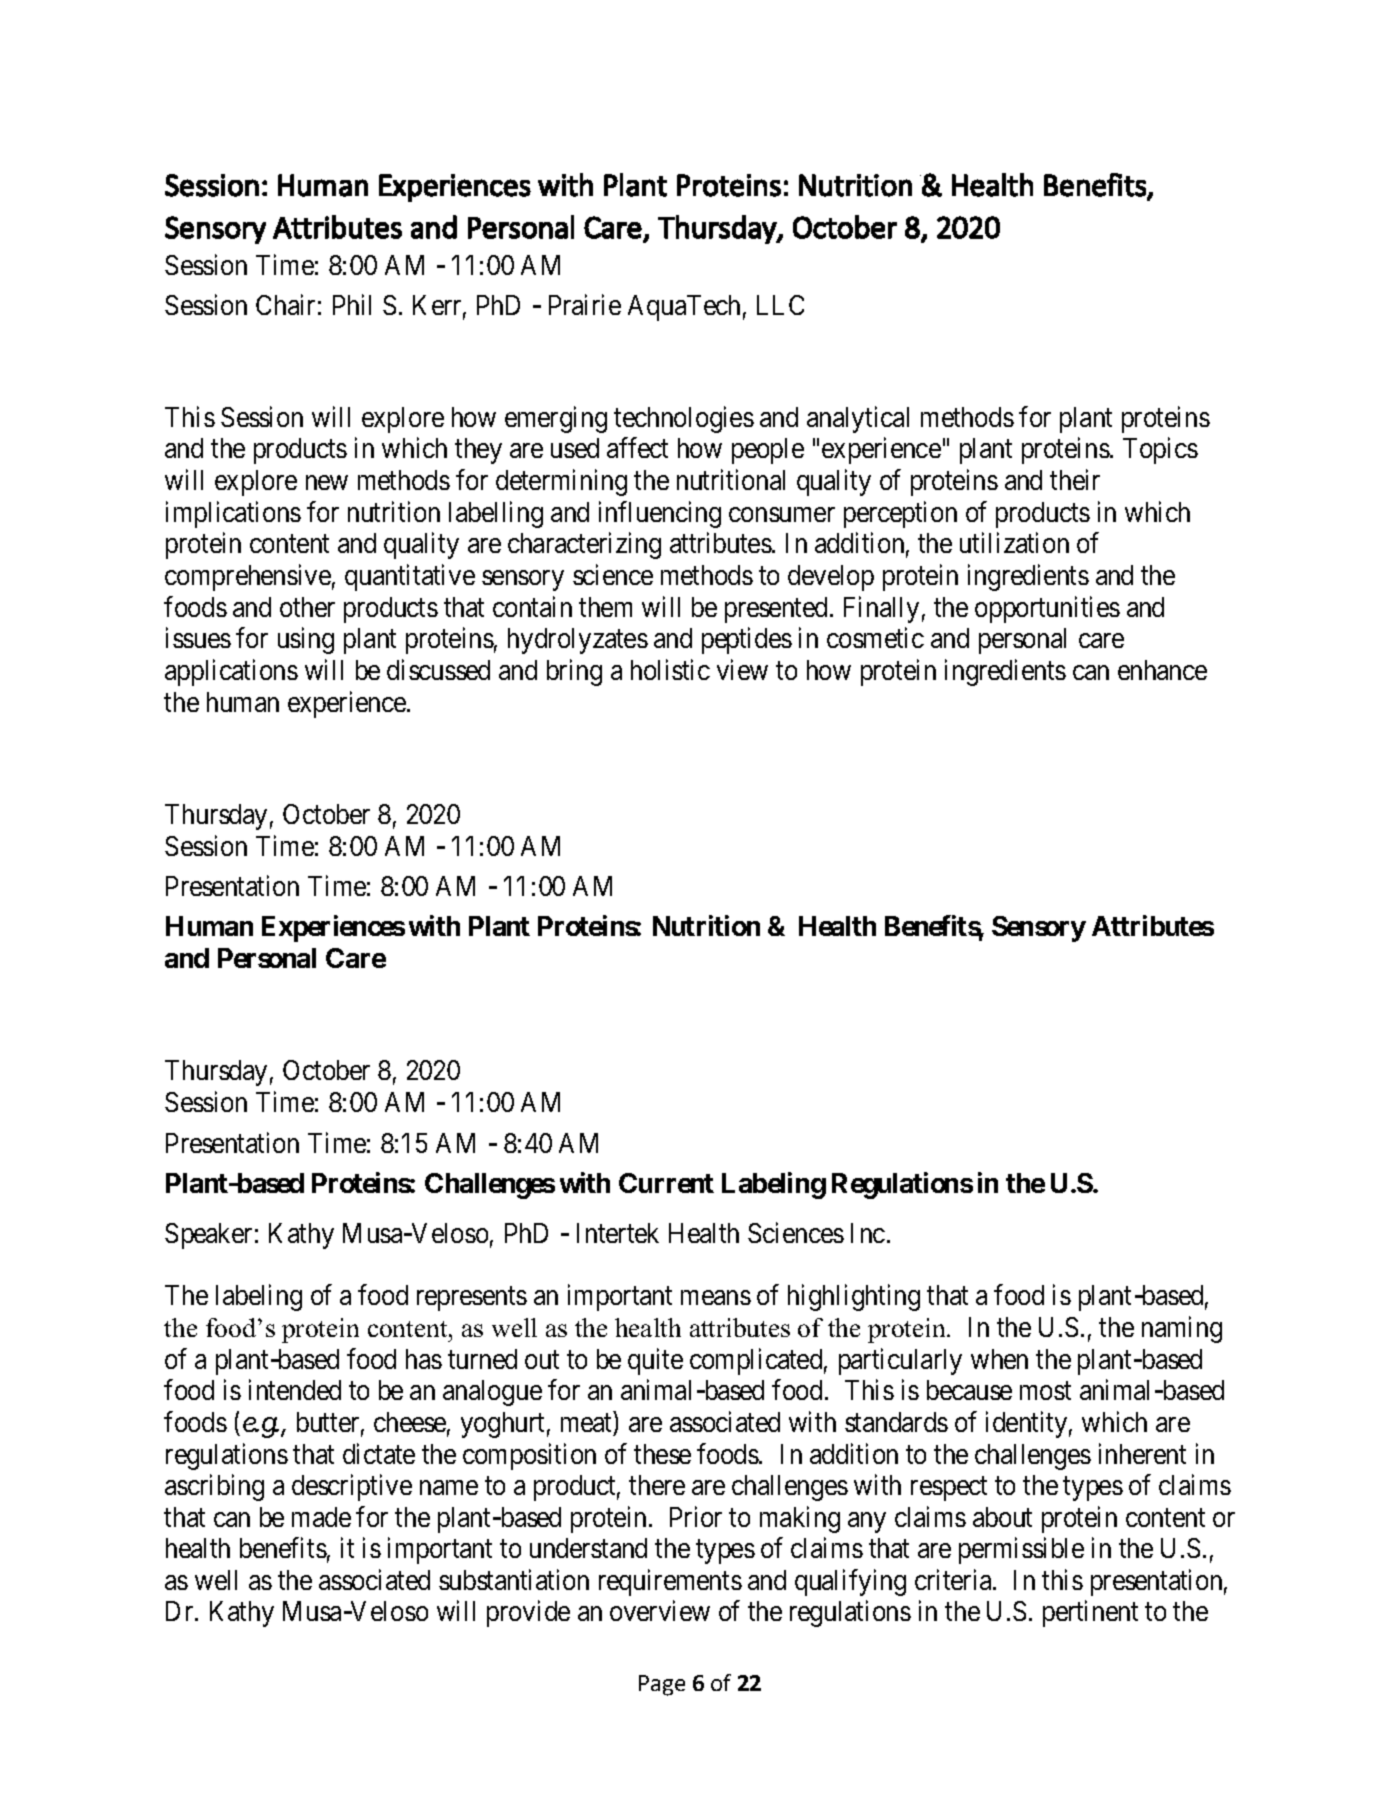 This page has height=1811, width=1400. I want to click on pertinent, so click(1090, 1613).
